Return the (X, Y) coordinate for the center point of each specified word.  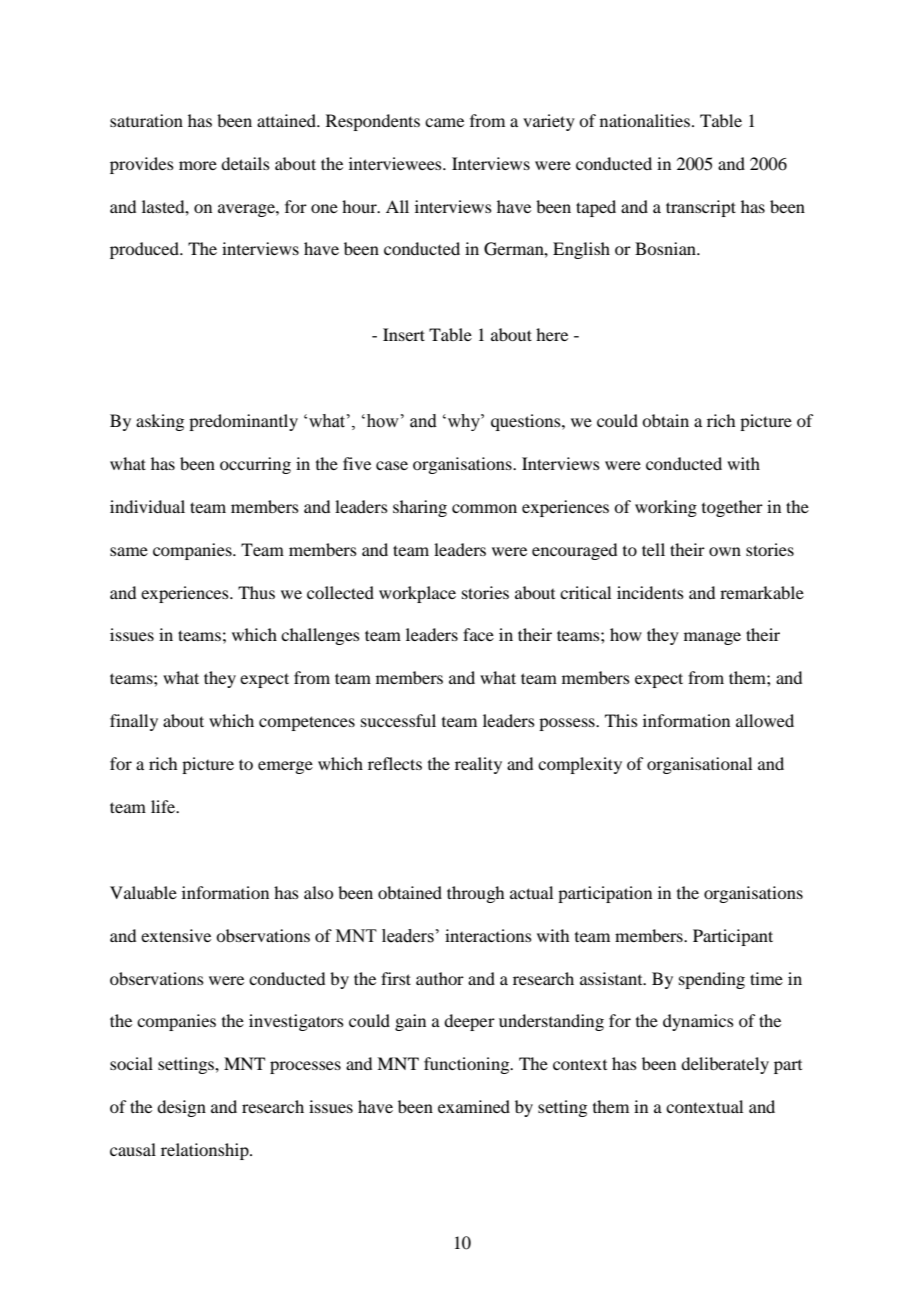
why (463, 422)
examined (474, 1106)
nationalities (645, 120)
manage (712, 638)
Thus (256, 592)
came (444, 122)
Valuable (143, 892)
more (198, 165)
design (181, 1108)
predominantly (243, 422)
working (666, 508)
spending (712, 980)
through (475, 894)
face (478, 634)
